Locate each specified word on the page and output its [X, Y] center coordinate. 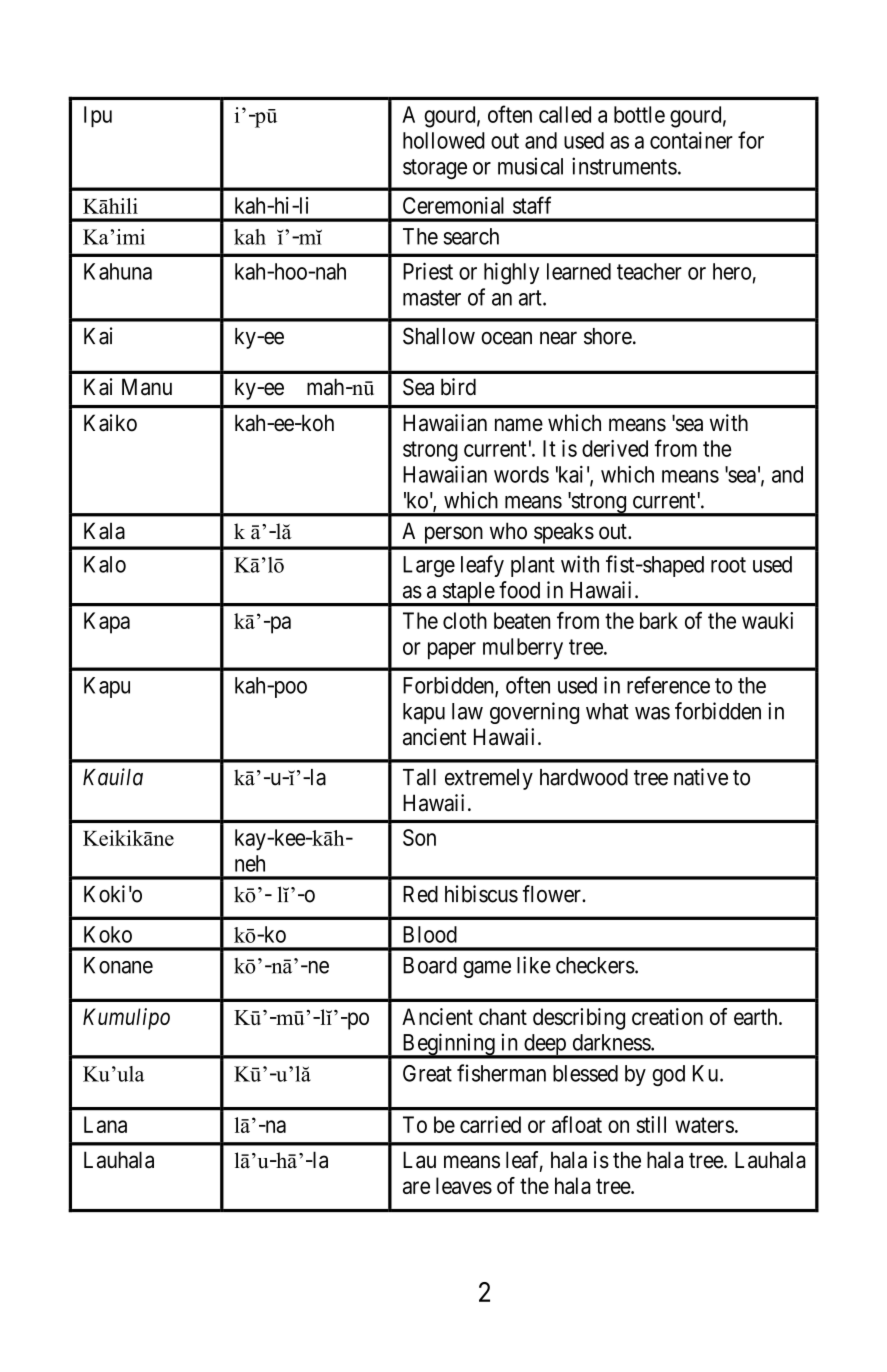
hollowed [444, 140]
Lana [105, 1124]
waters [704, 1125]
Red [420, 894]
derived [615, 448]
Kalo [105, 564]
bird [458, 387]
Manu [147, 387]
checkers [595, 965]
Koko [108, 934]
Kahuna [118, 271]
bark [659, 620]
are [416, 1187]
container [691, 140]
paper [452, 650]
